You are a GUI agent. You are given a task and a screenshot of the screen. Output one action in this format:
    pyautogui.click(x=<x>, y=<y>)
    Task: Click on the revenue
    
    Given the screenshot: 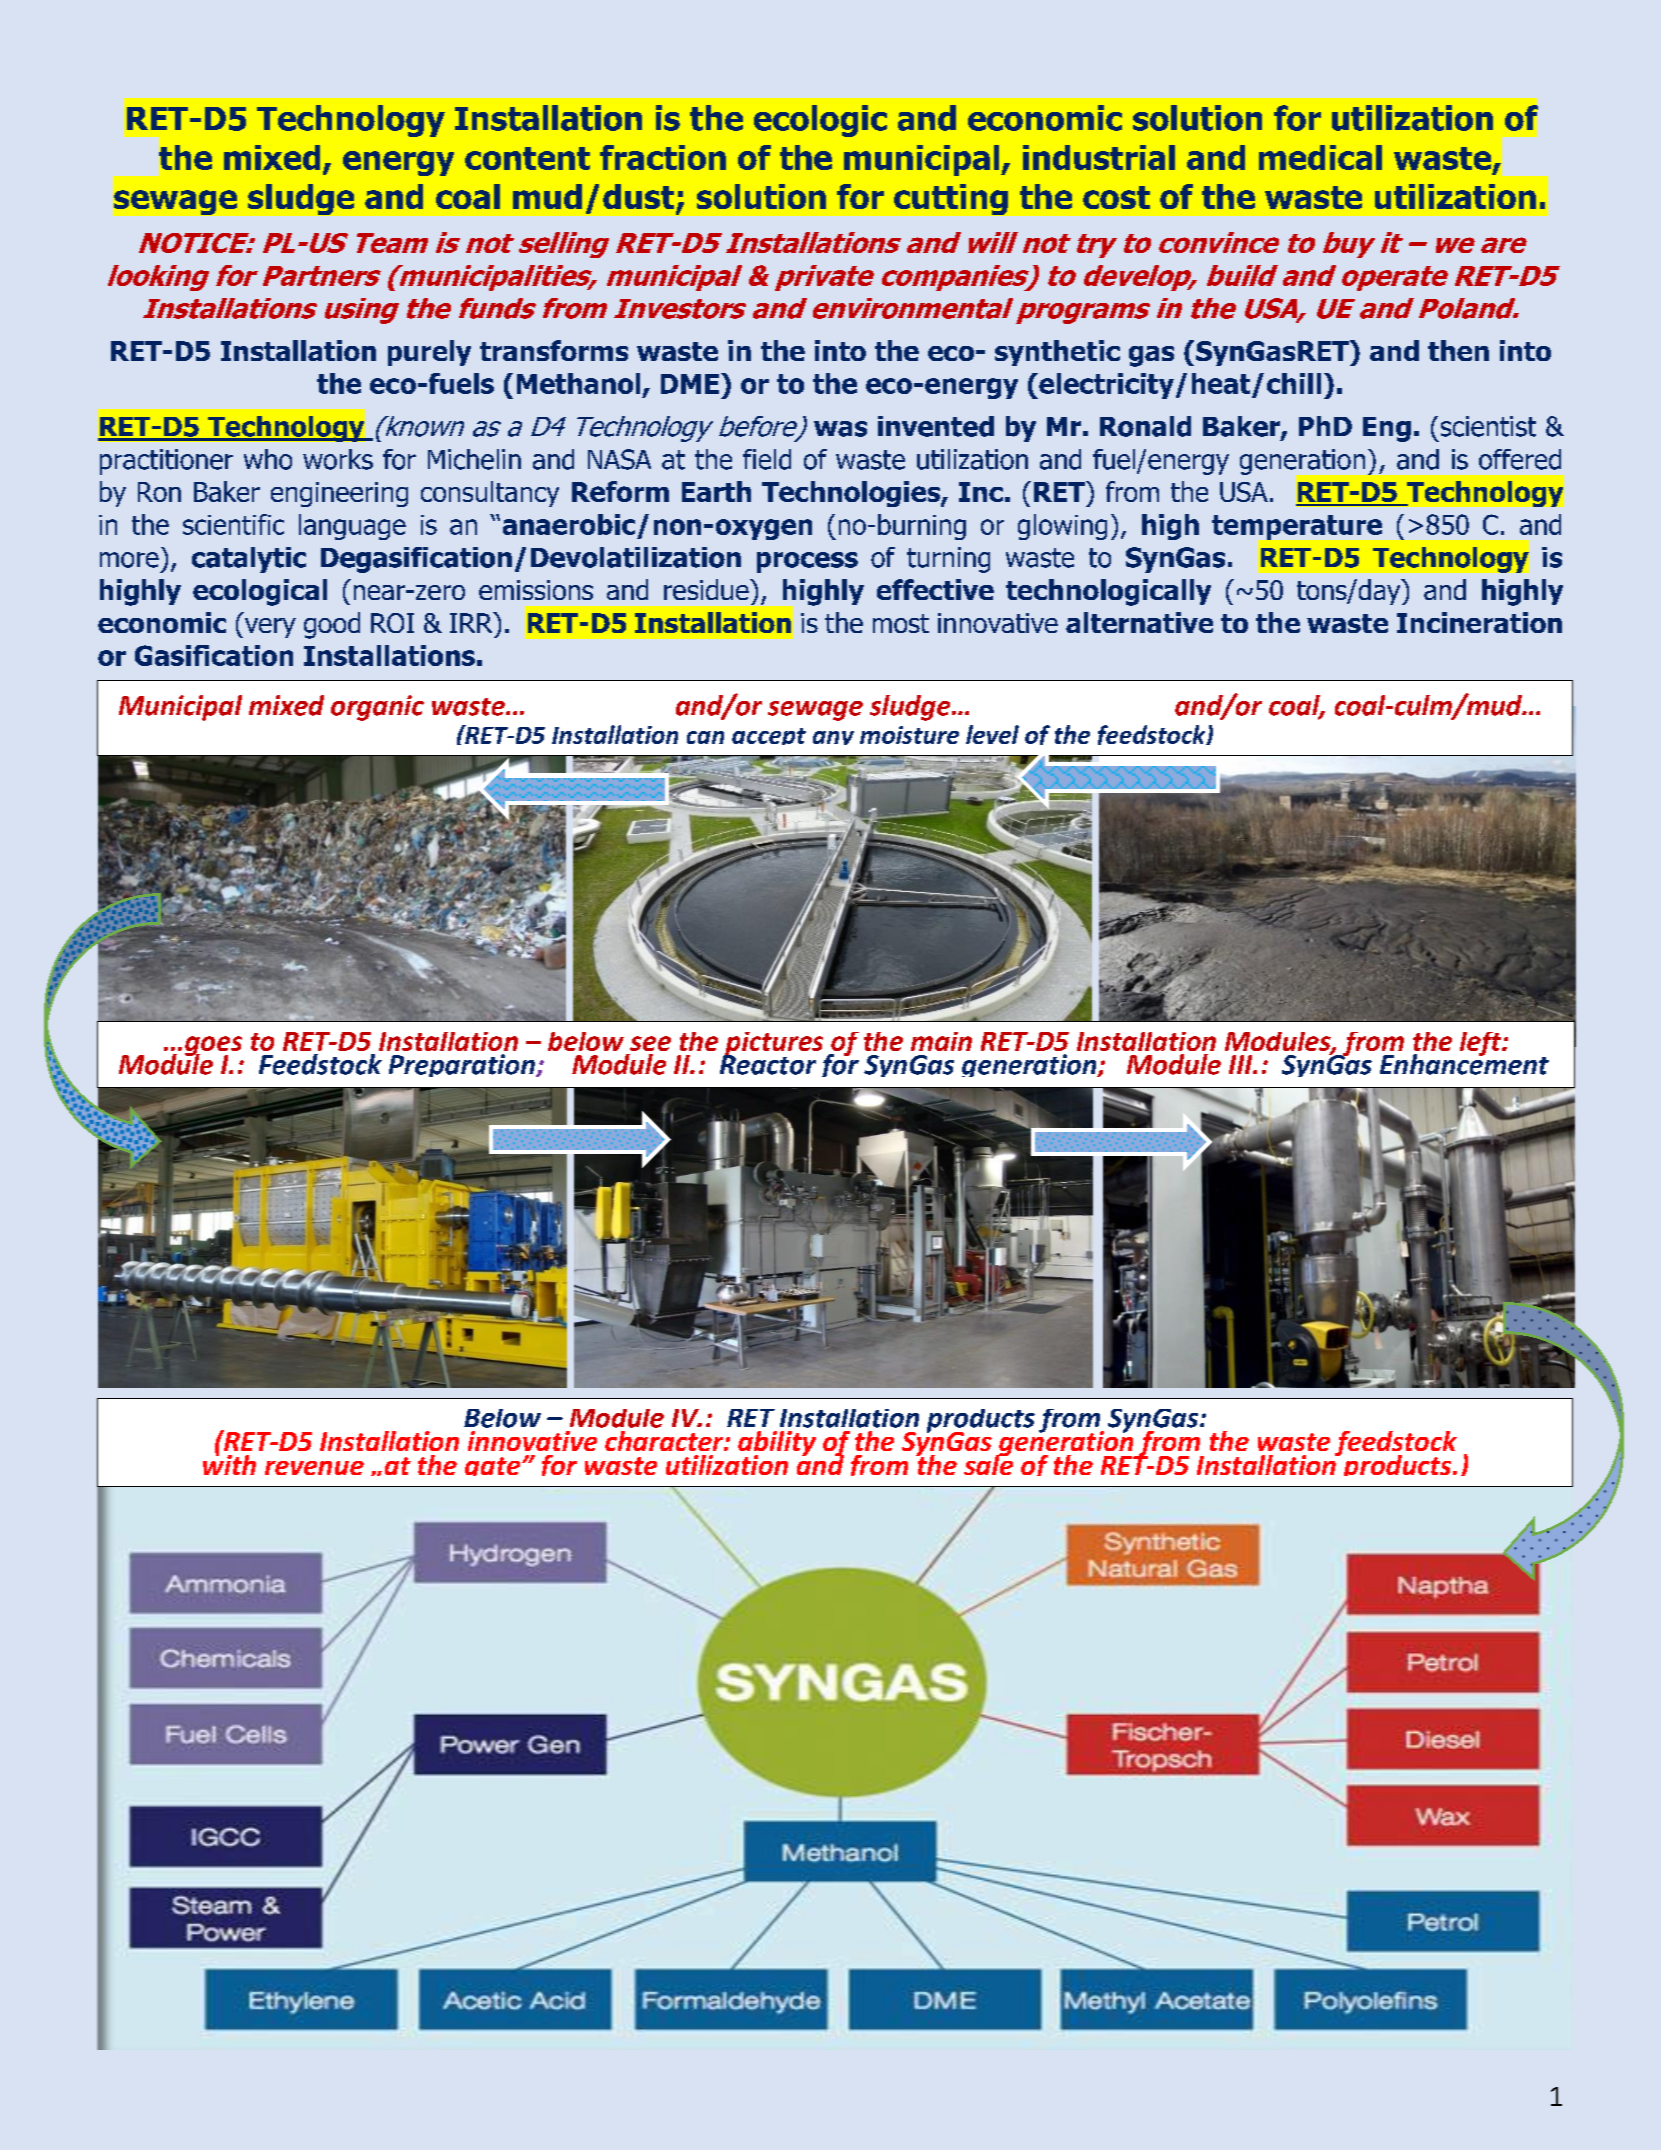 What is the action you would take?
    pyautogui.click(x=314, y=1468)
